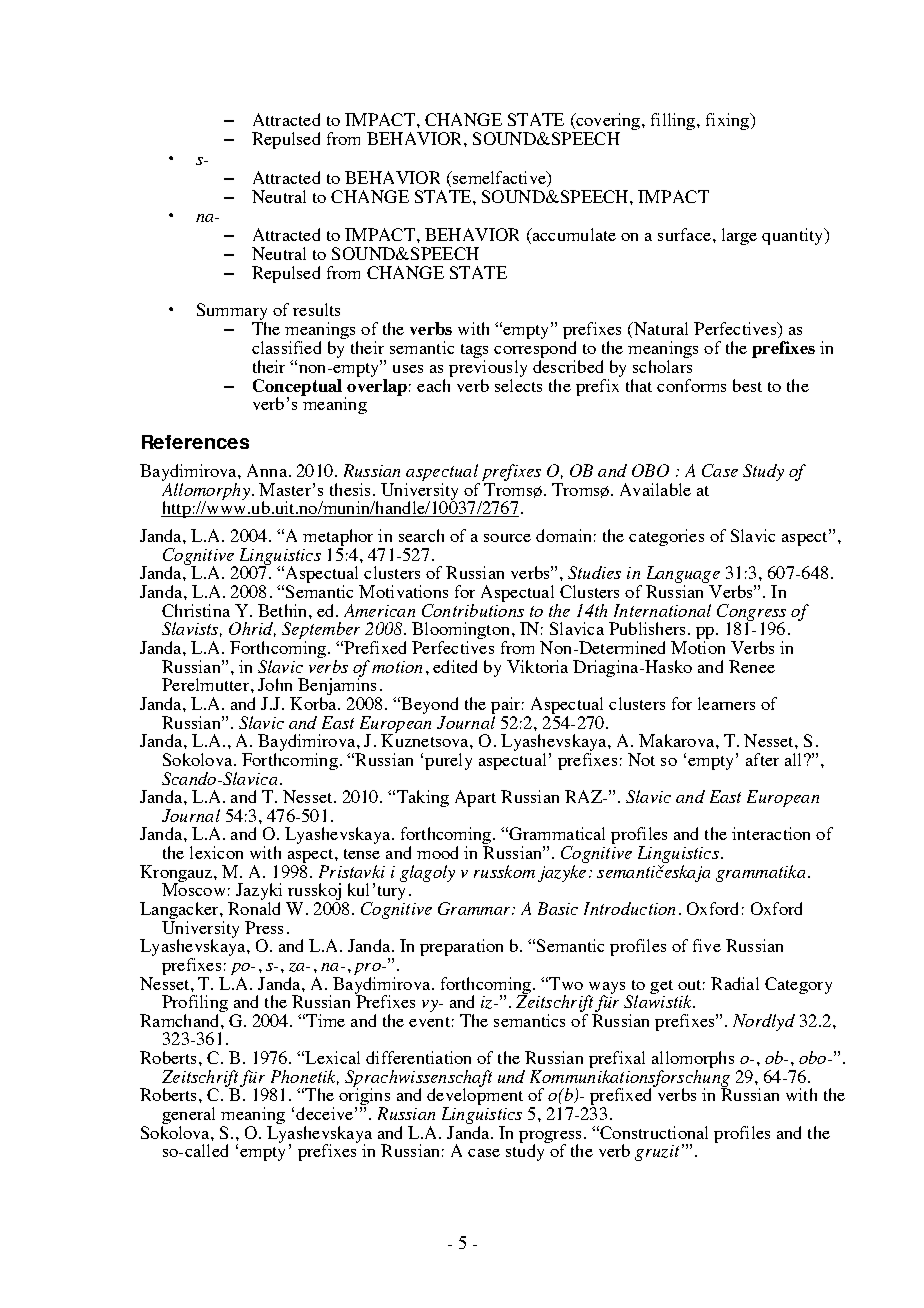 The height and width of the page is (1308, 924). I want to click on fixing, so click(729, 121).
